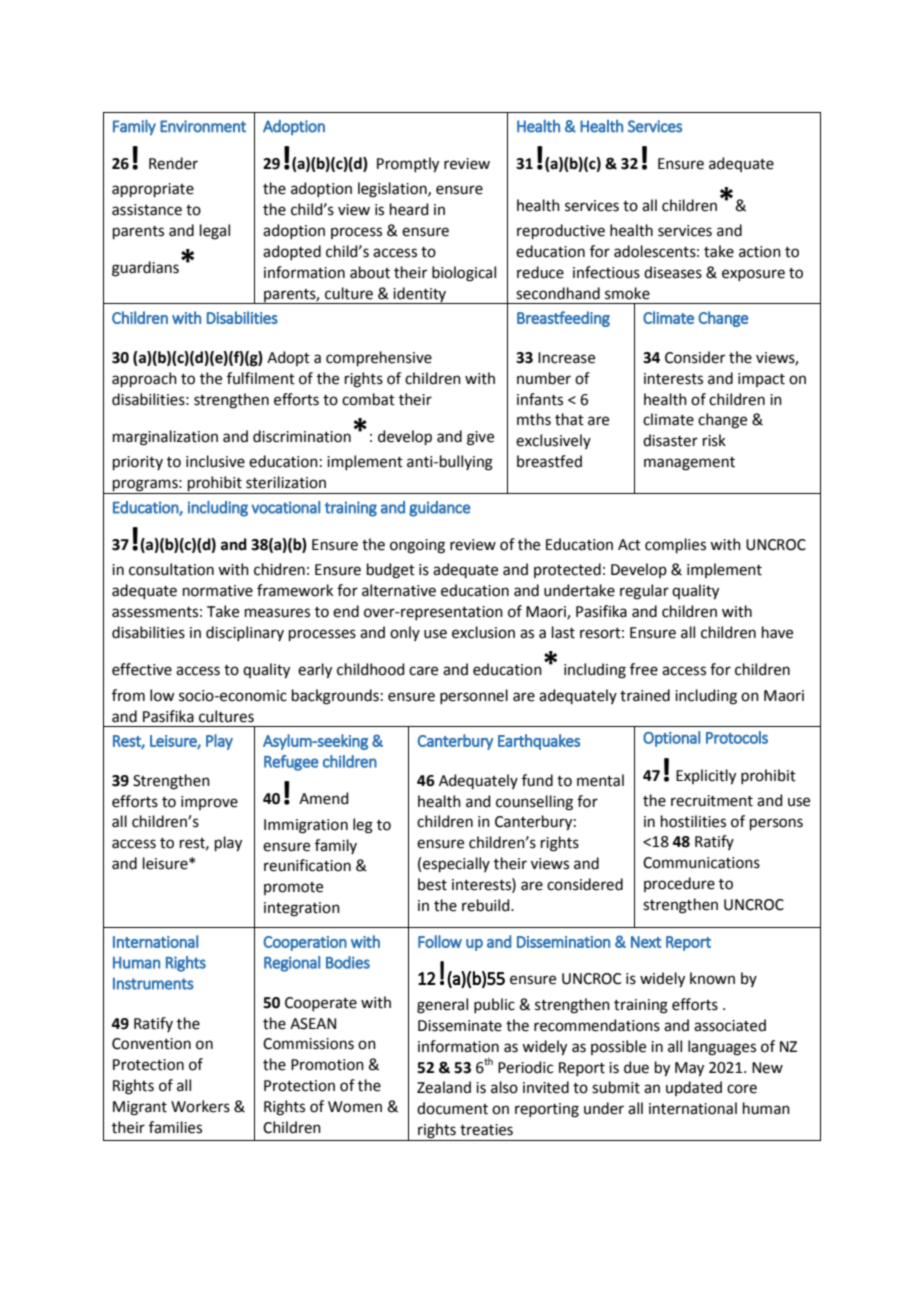 The width and height of the screenshot is (924, 1308). Describe the element at coordinates (408, 165) in the screenshot. I see `Promptly` at that location.
